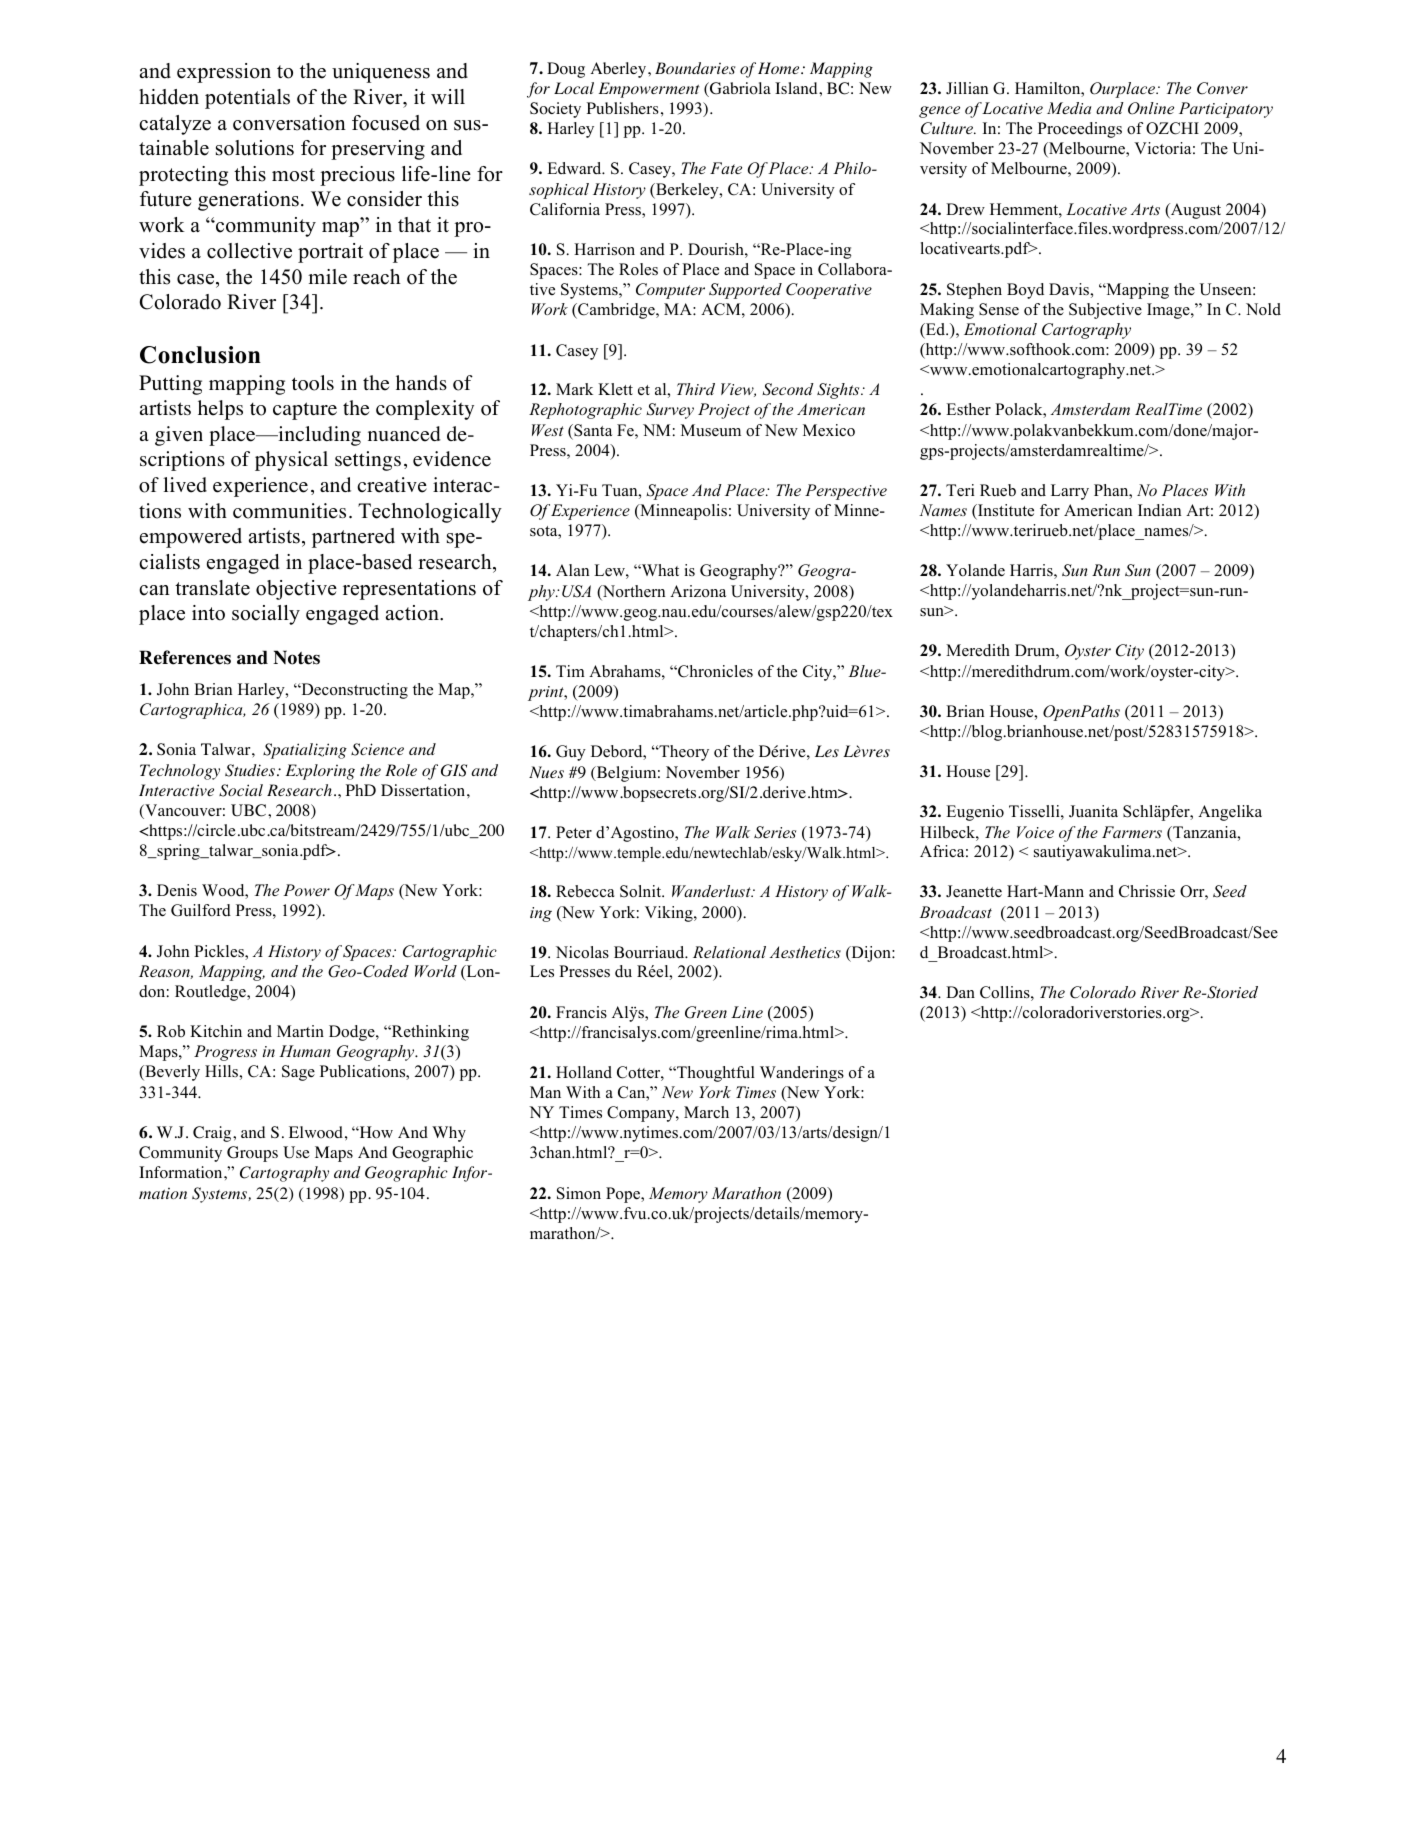  What do you see at coordinates (802, 1074) in the document?
I see `Wanderings` at bounding box center [802, 1074].
